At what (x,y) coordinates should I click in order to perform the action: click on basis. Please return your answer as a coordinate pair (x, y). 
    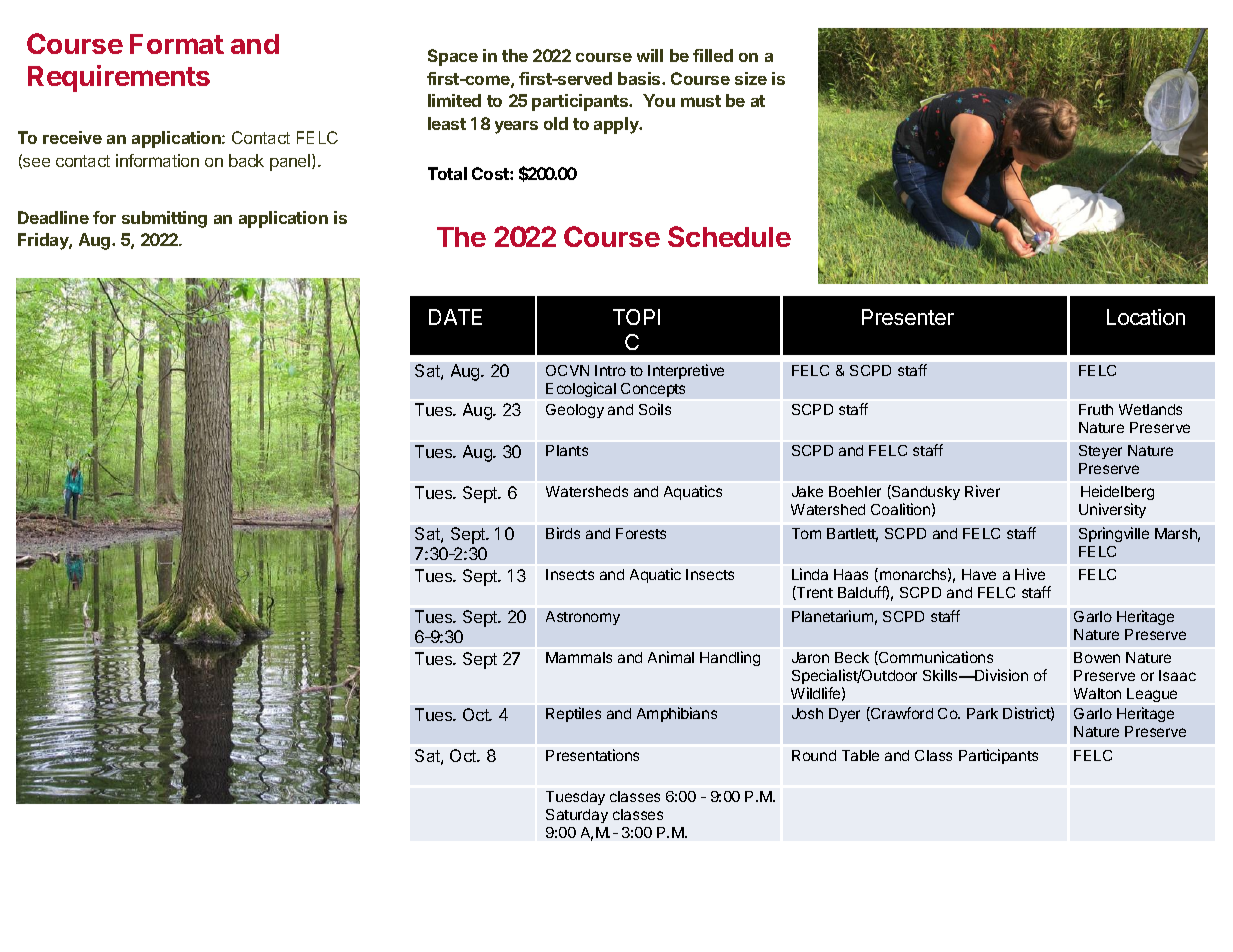
    Looking at the image, I should click on (640, 78).
